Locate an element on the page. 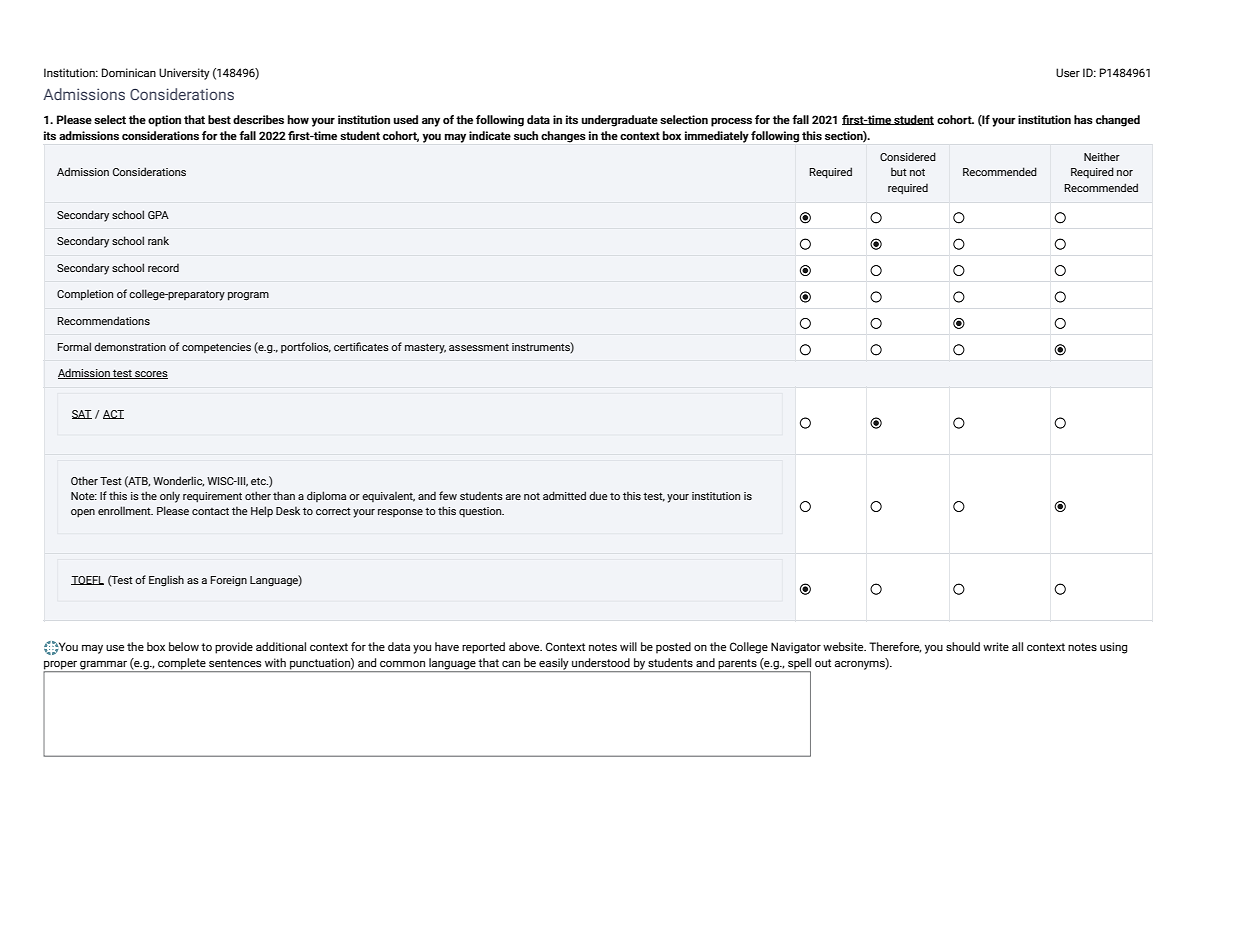  scores is located at coordinates (150, 375).
